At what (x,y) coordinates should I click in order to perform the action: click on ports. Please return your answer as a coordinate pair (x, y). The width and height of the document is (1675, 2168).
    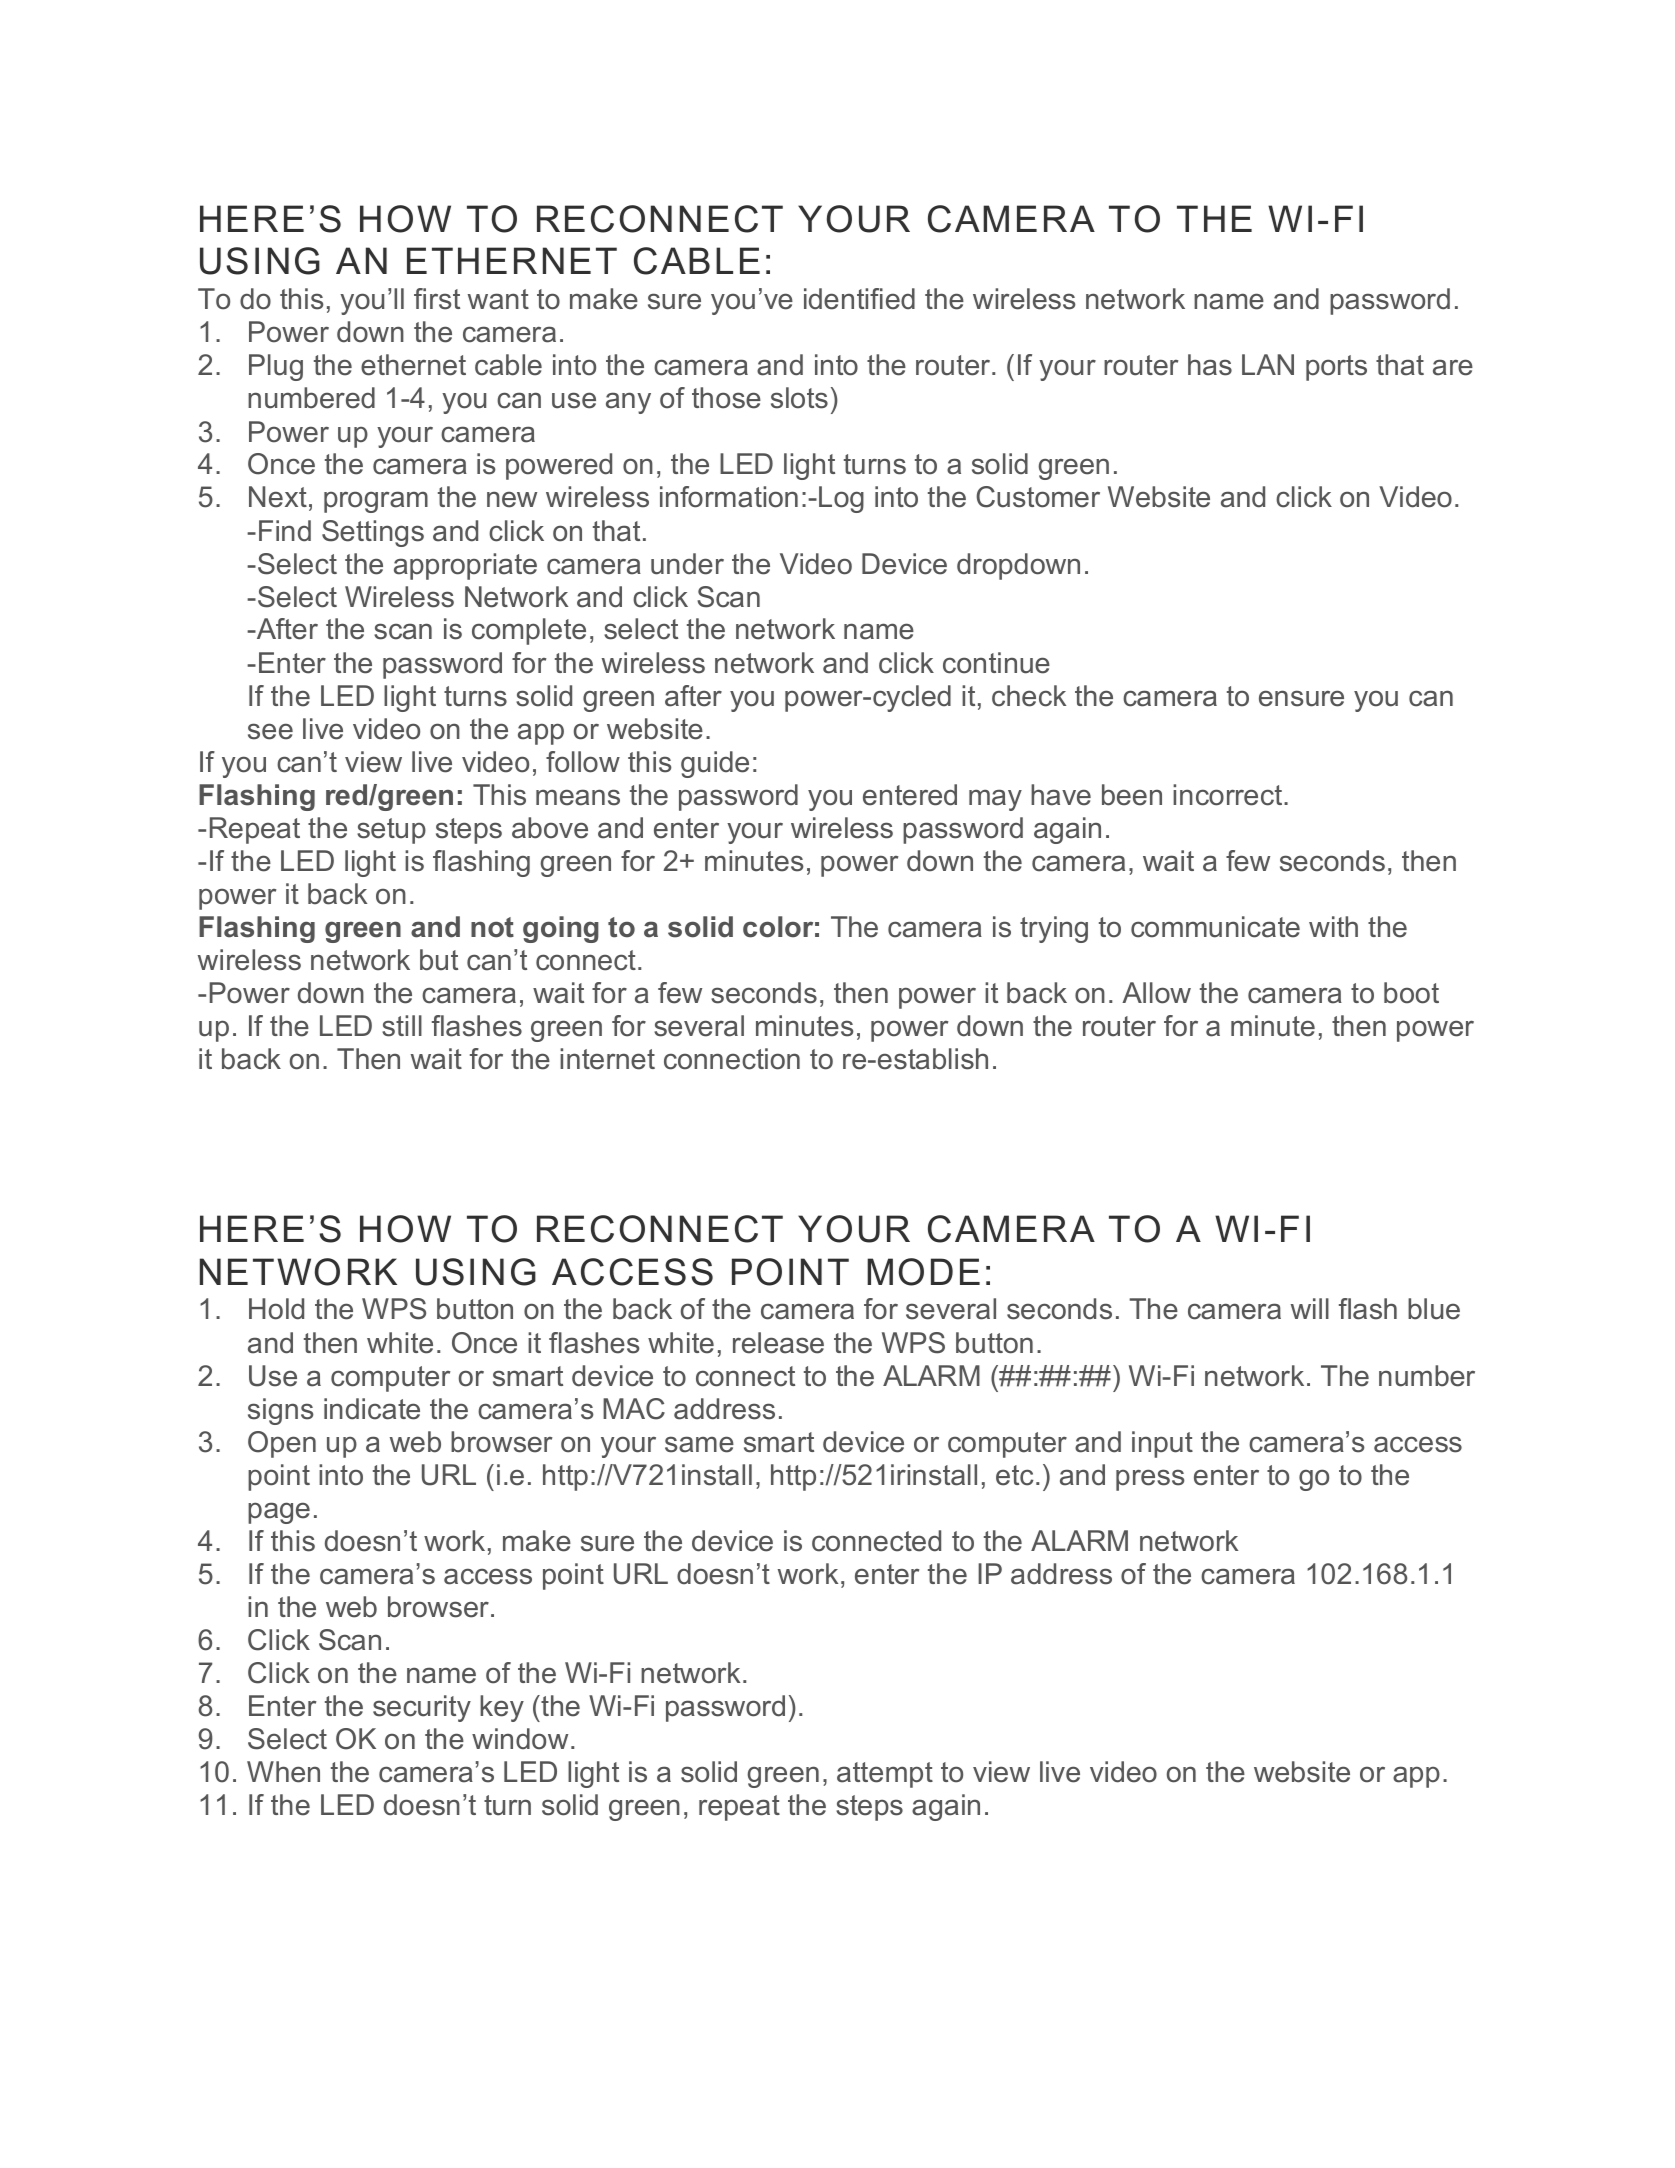
    Looking at the image, I should click on (1336, 368).
